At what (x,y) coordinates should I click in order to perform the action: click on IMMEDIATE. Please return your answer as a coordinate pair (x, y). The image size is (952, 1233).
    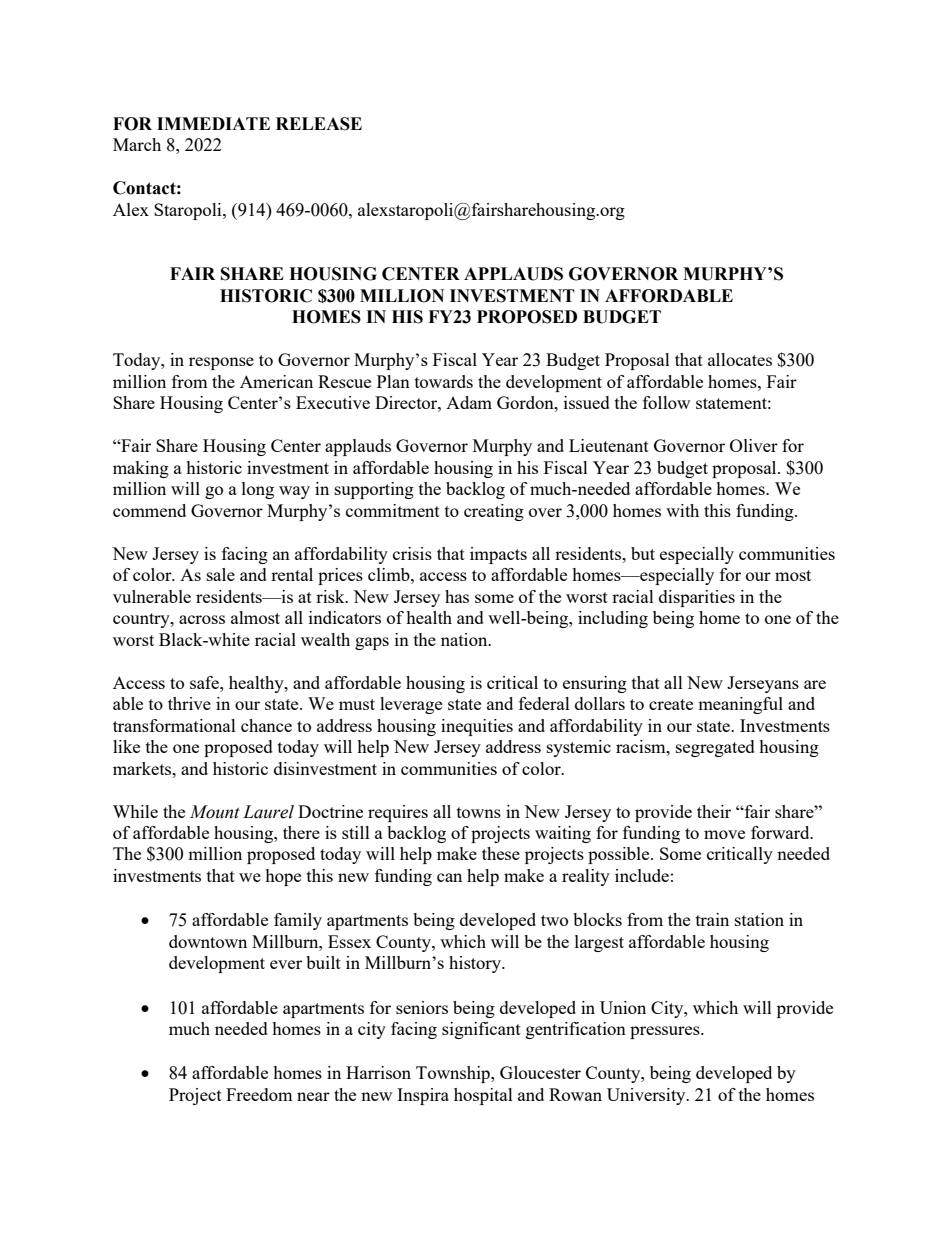
    Looking at the image, I should click on (213, 123).
